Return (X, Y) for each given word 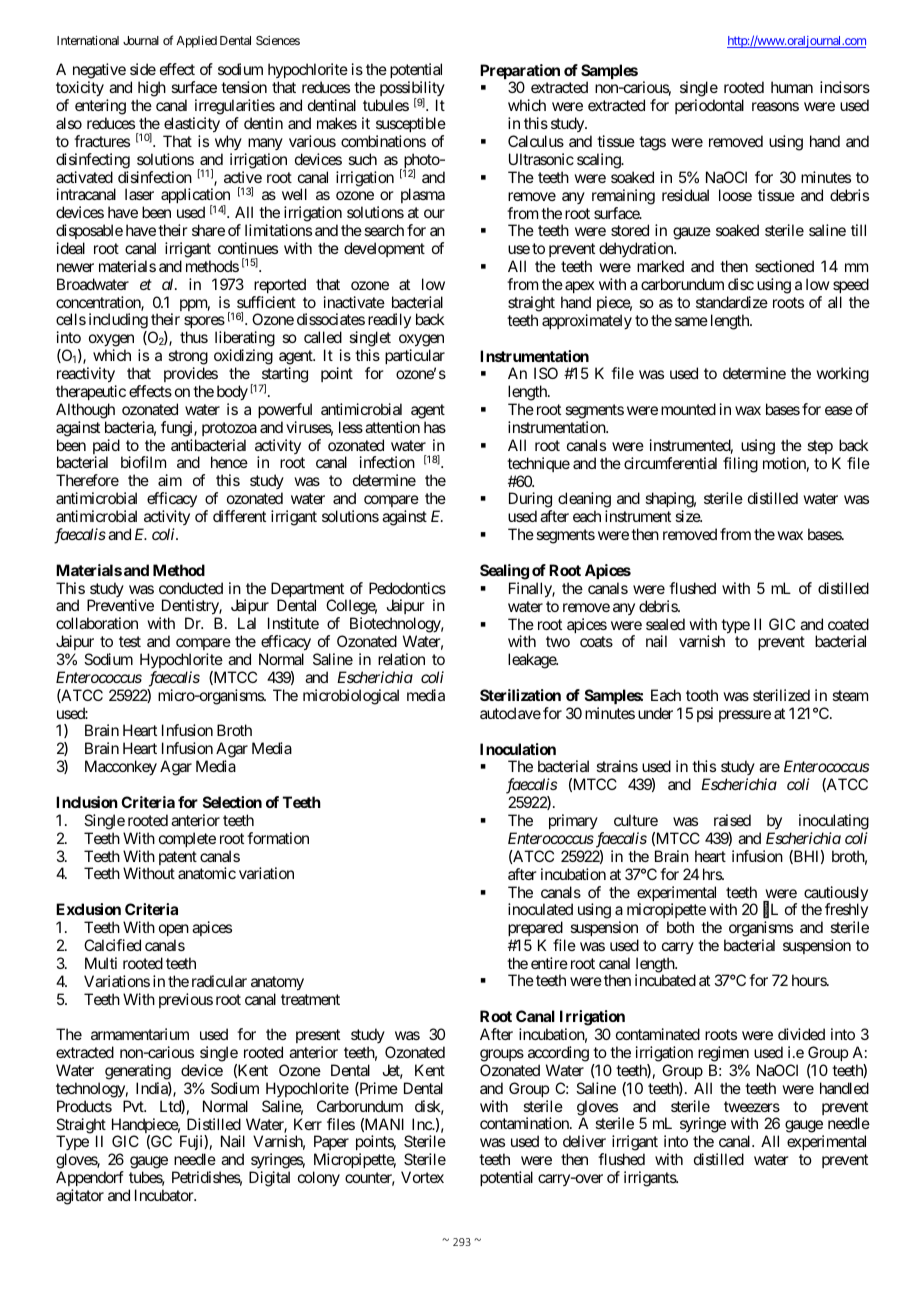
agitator (80, 1197)
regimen (723, 1054)
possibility (412, 90)
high (151, 90)
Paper (331, 1144)
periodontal (709, 106)
